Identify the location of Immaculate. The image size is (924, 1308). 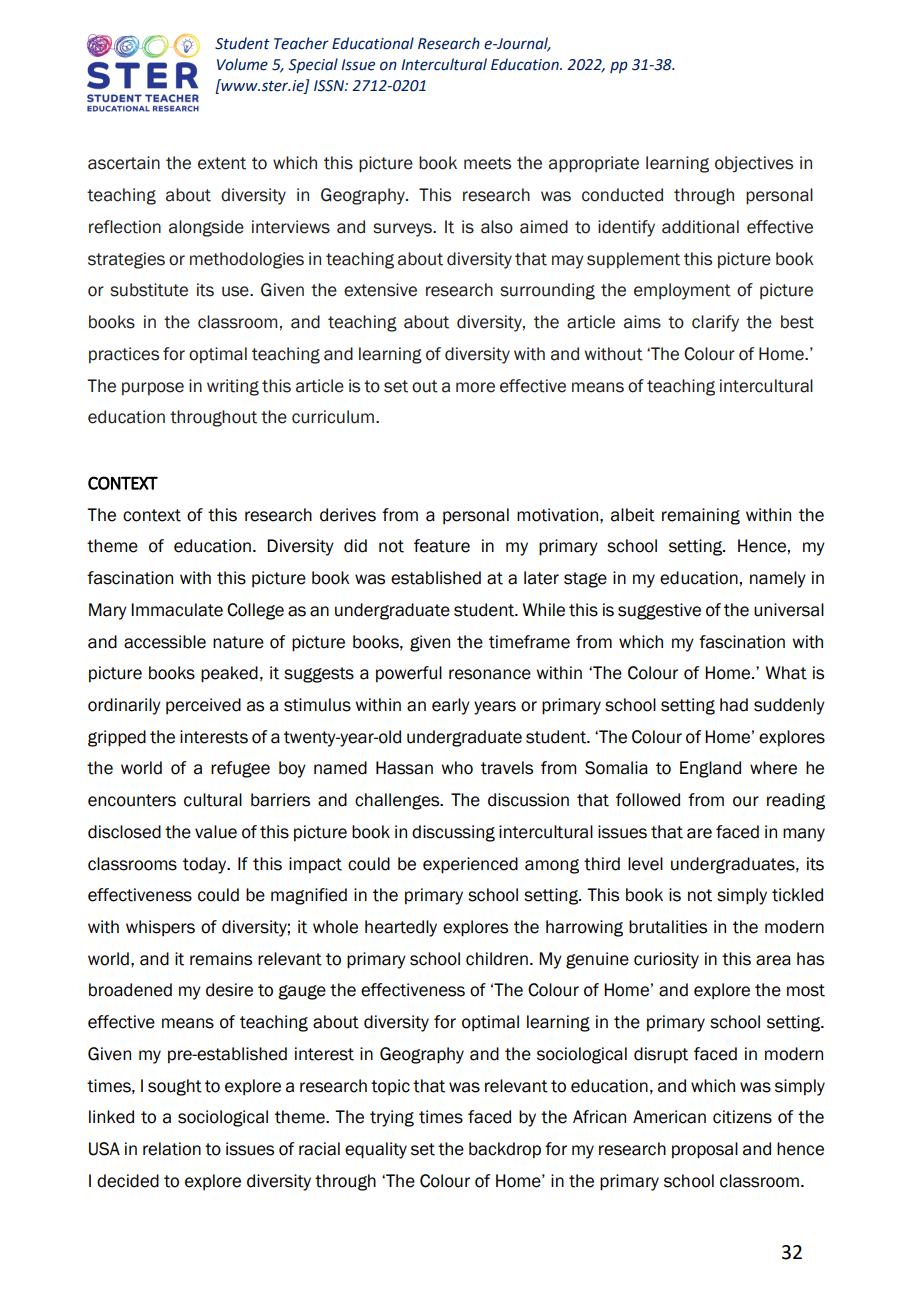
(177, 610).
